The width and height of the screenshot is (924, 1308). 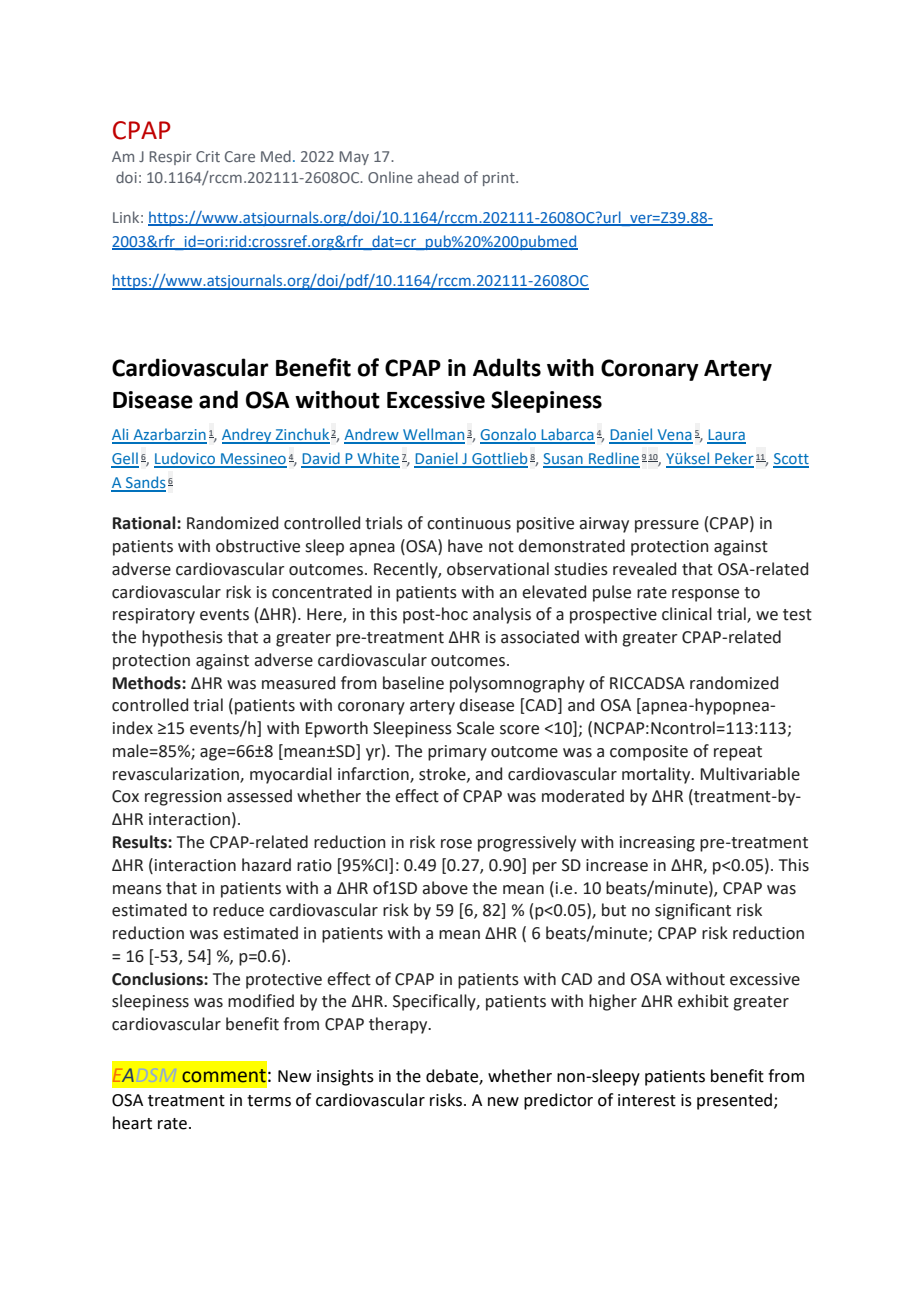 What do you see at coordinates (469, 523) in the screenshot?
I see `continuous` at bounding box center [469, 523].
